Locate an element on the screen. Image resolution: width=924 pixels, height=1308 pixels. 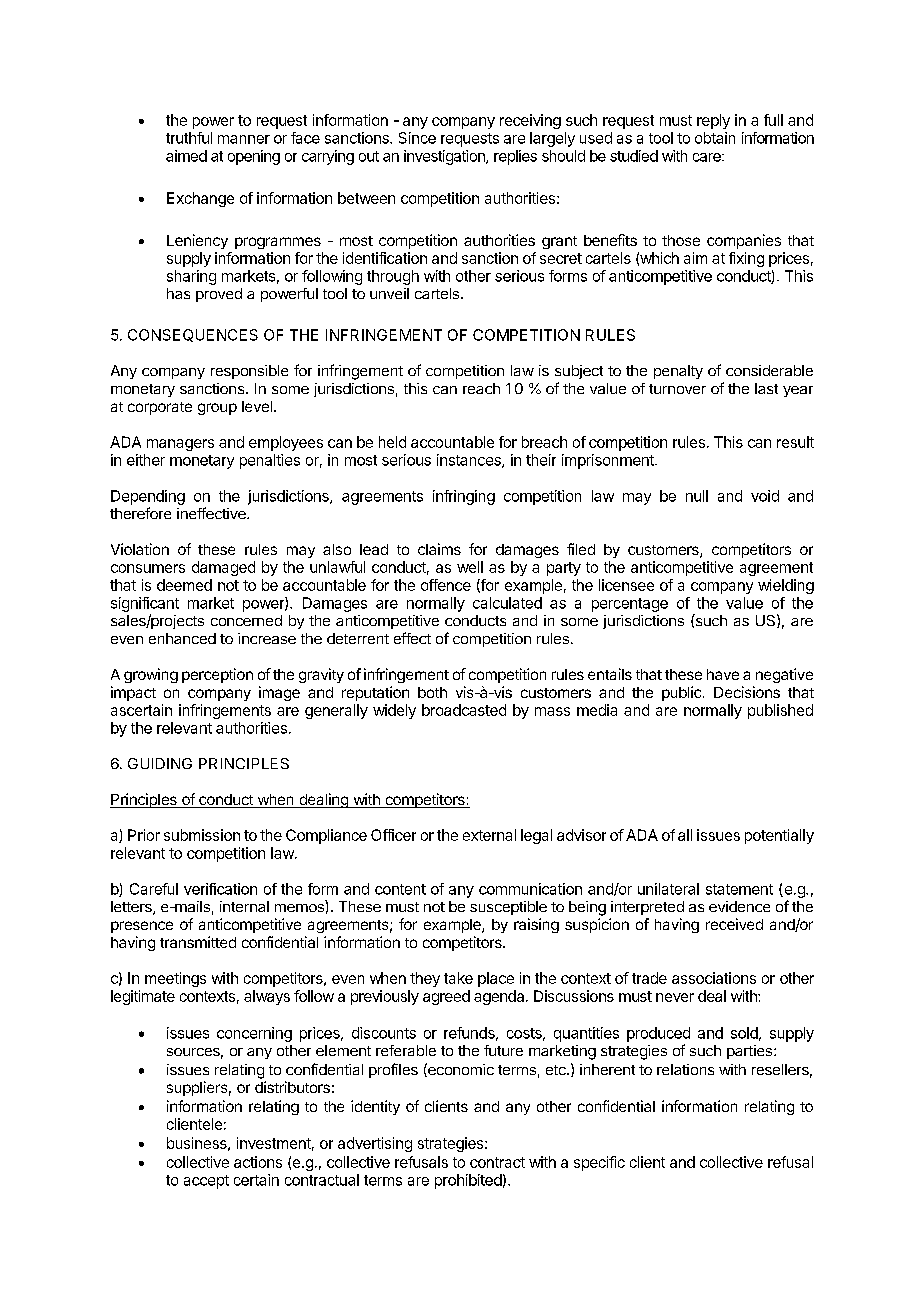
accept is located at coordinates (206, 1182).
